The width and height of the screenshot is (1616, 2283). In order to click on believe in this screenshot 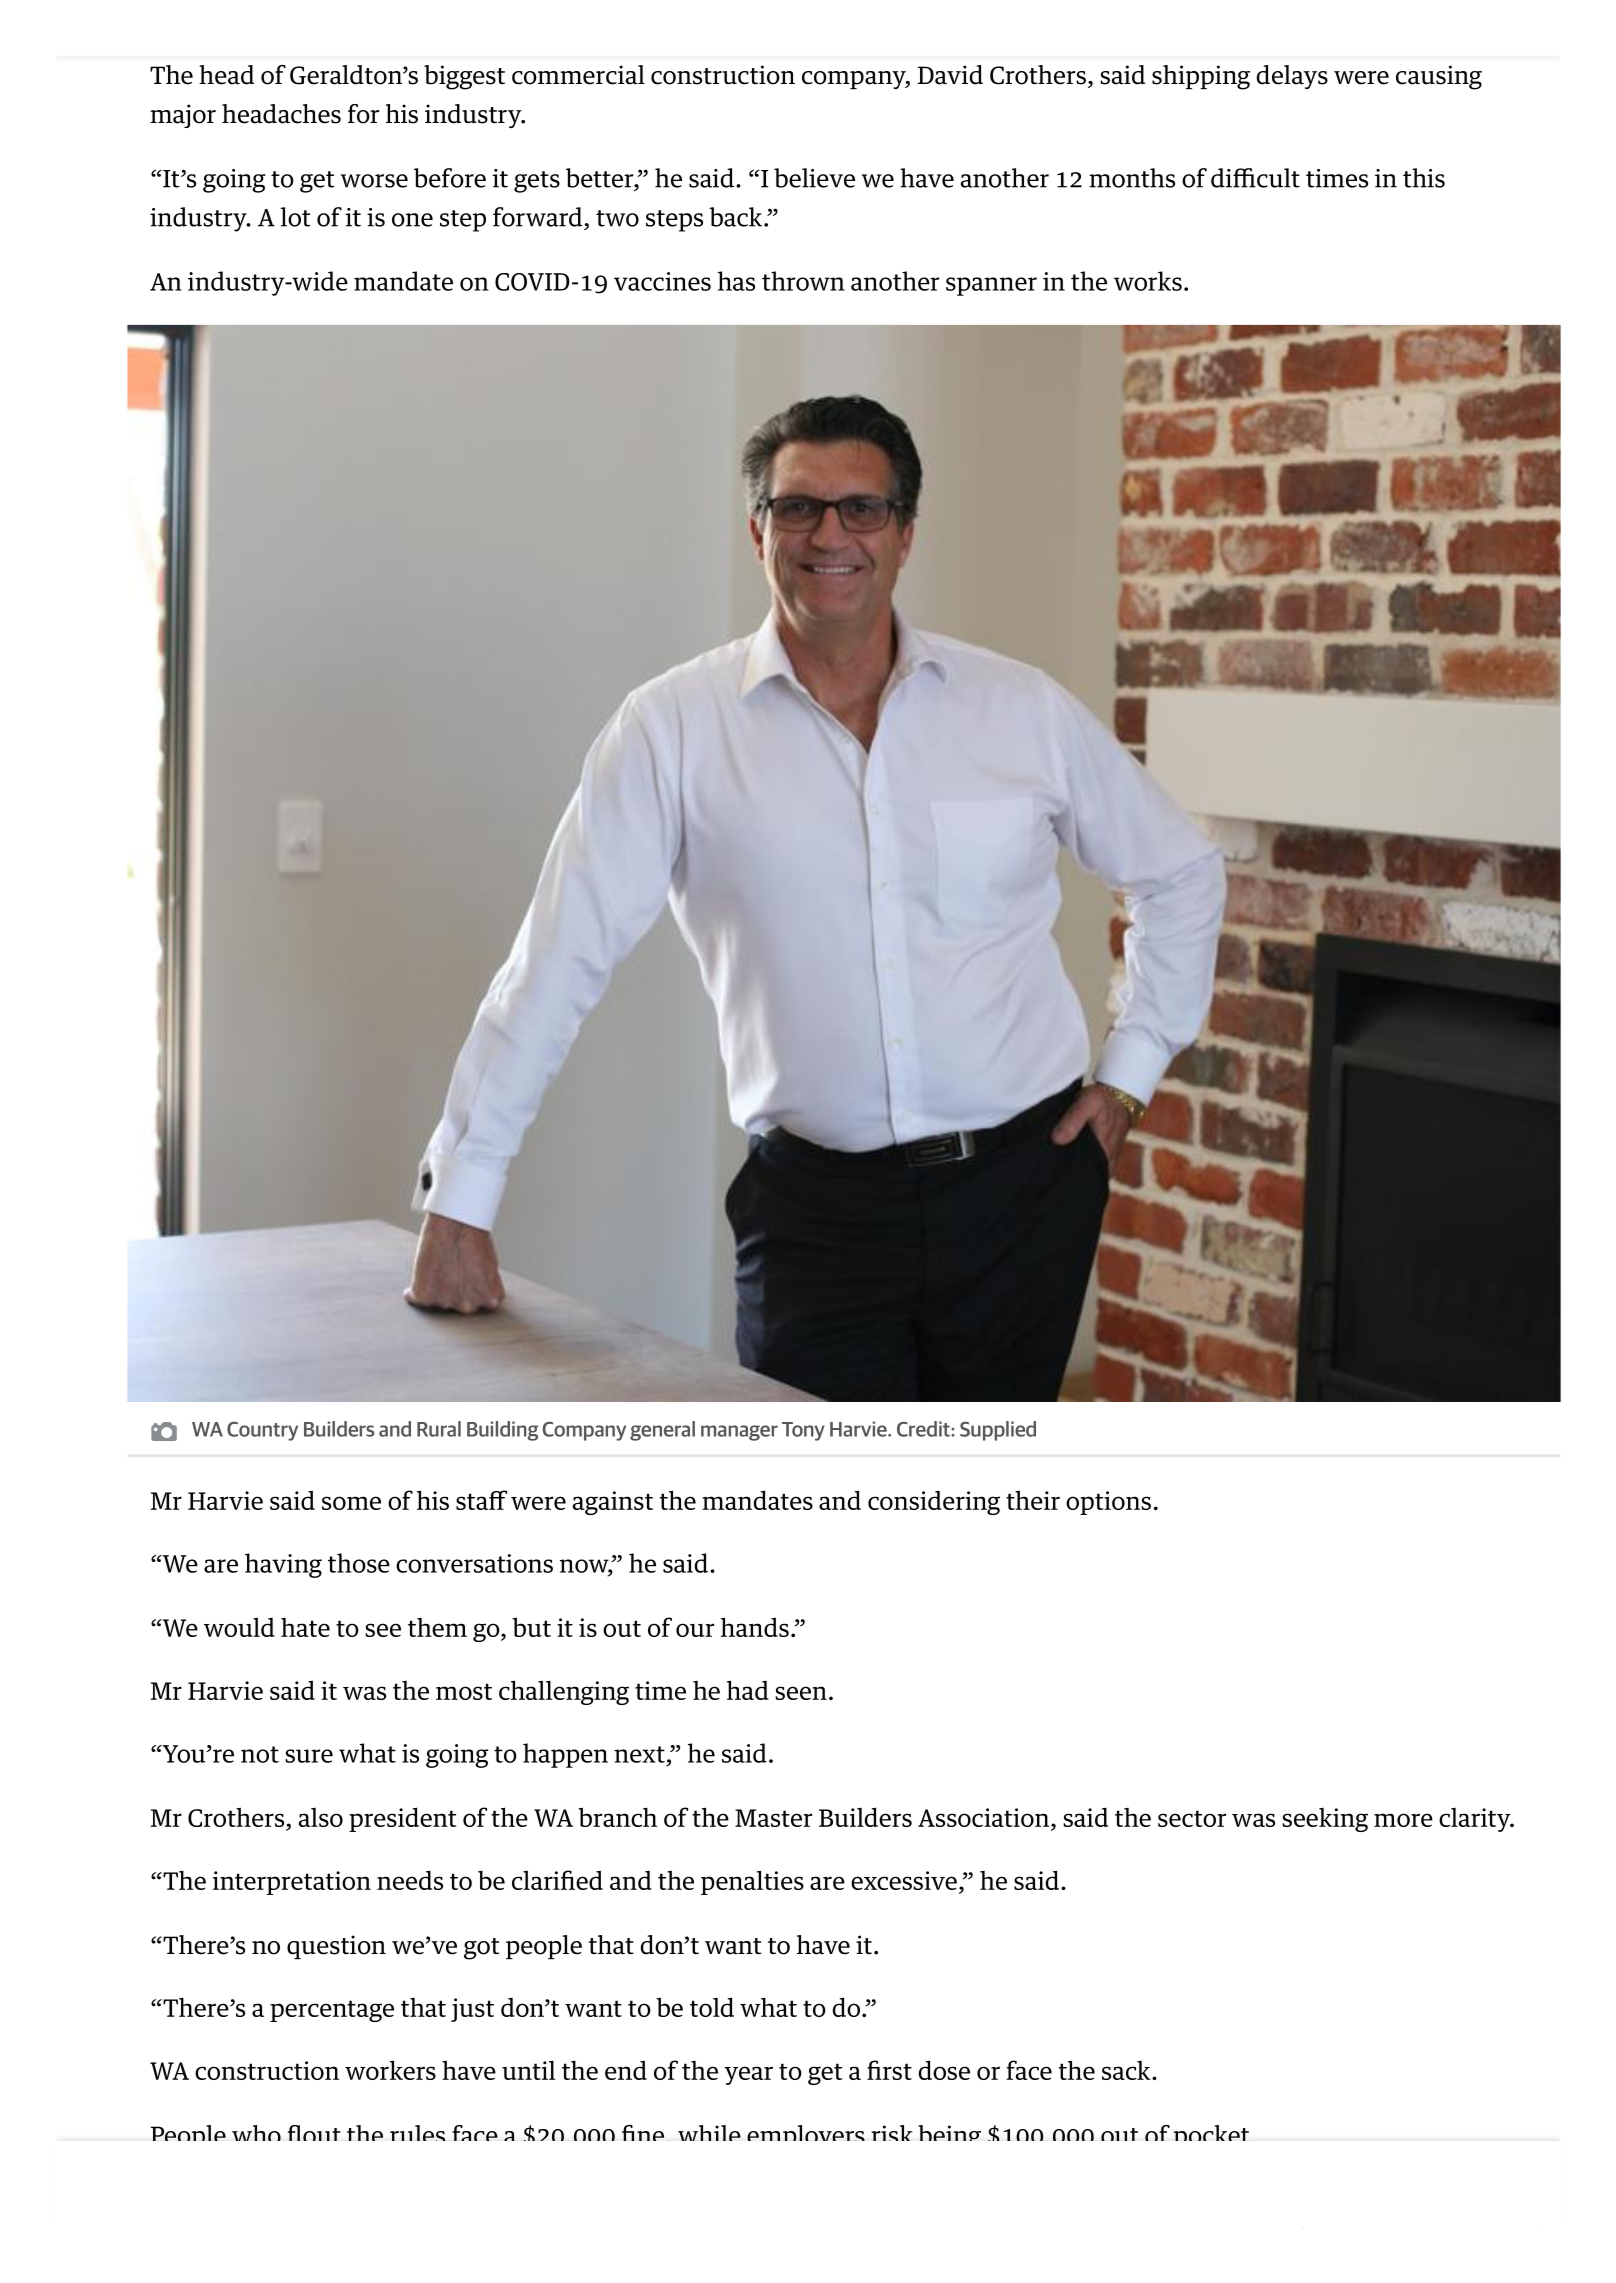, I will do `click(814, 178)`.
